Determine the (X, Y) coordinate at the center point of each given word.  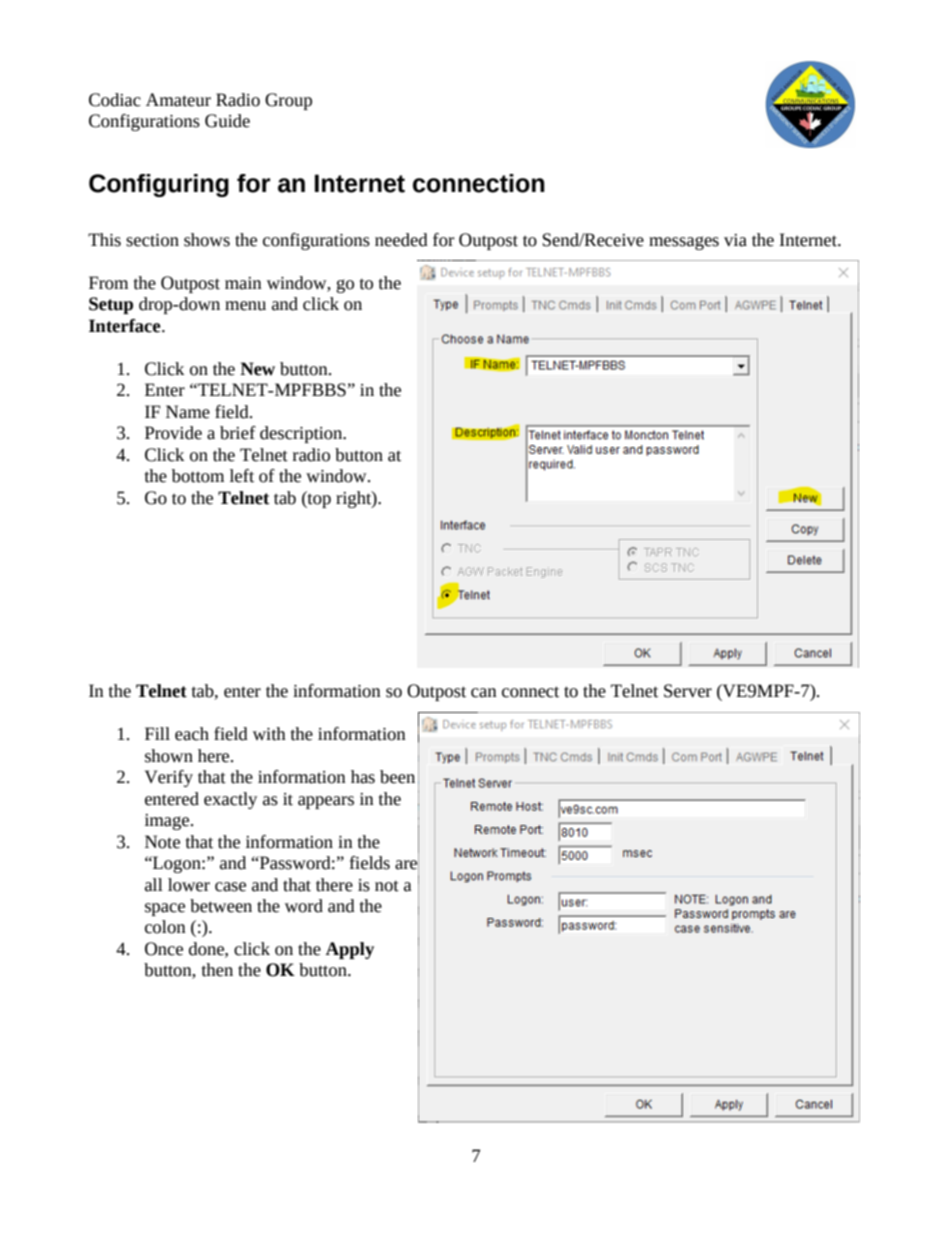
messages (684, 243)
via (735, 240)
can (484, 693)
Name (188, 412)
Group (288, 101)
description (302, 434)
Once (164, 949)
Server (688, 691)
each (192, 734)
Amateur (178, 100)
